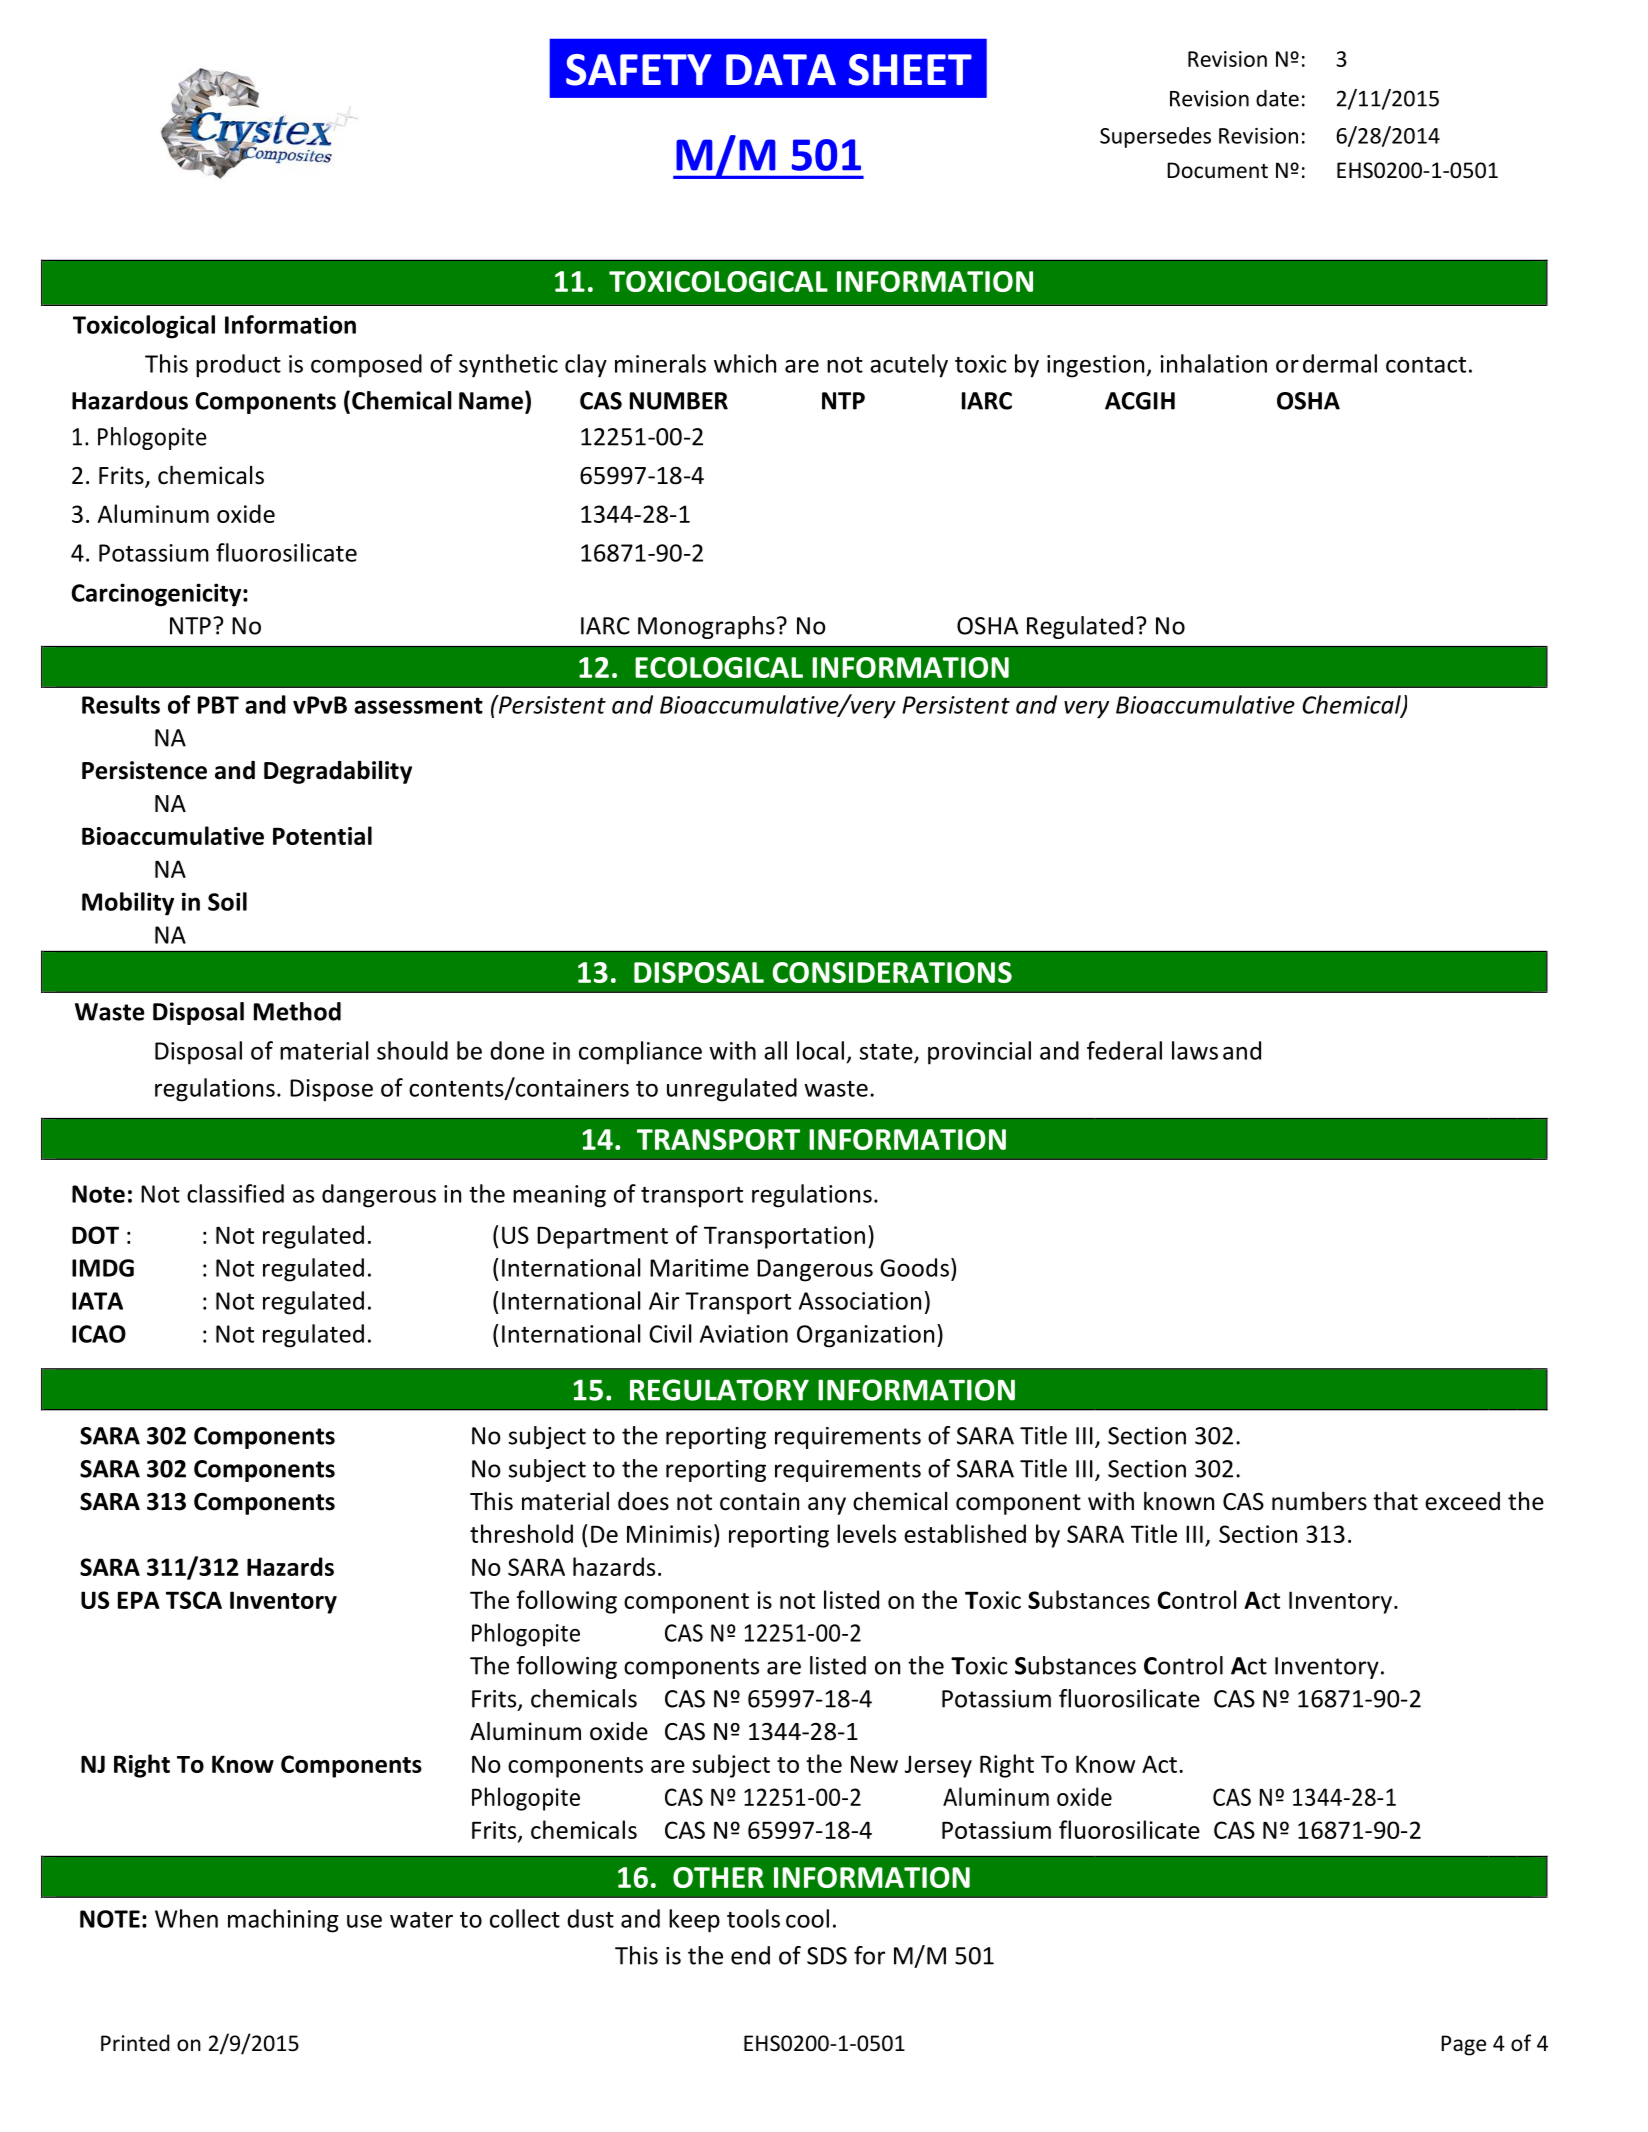 Image resolution: width=1648 pixels, height=2132 pixels. What do you see at coordinates (144, 770) in the page?
I see `Persistence` at bounding box center [144, 770].
